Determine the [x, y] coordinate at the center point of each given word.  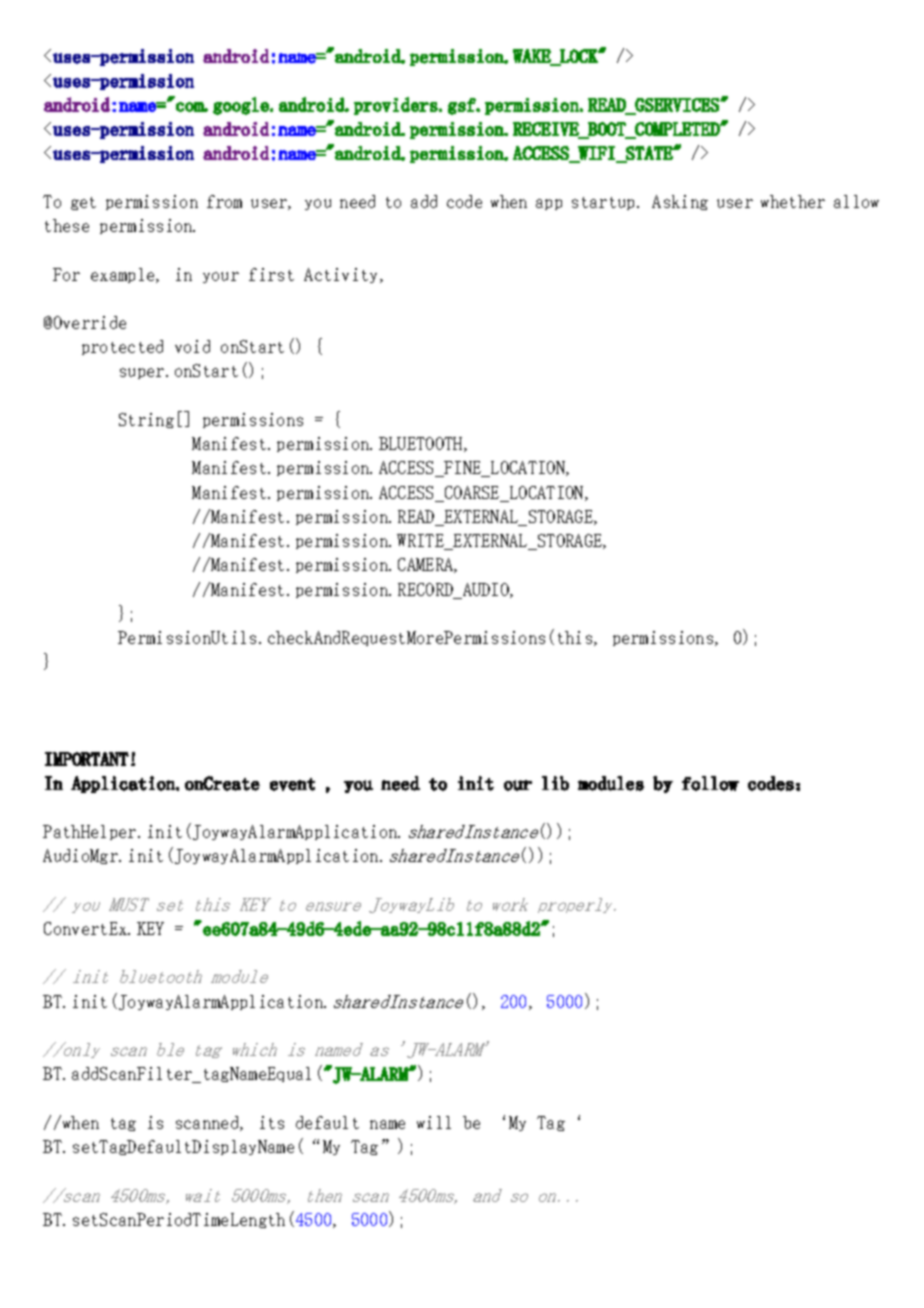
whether [793, 201]
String [146, 420]
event [292, 784]
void [192, 346]
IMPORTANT [87, 759]
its [272, 1122]
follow [710, 783]
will [434, 1122]
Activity [342, 275]
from [224, 201]
